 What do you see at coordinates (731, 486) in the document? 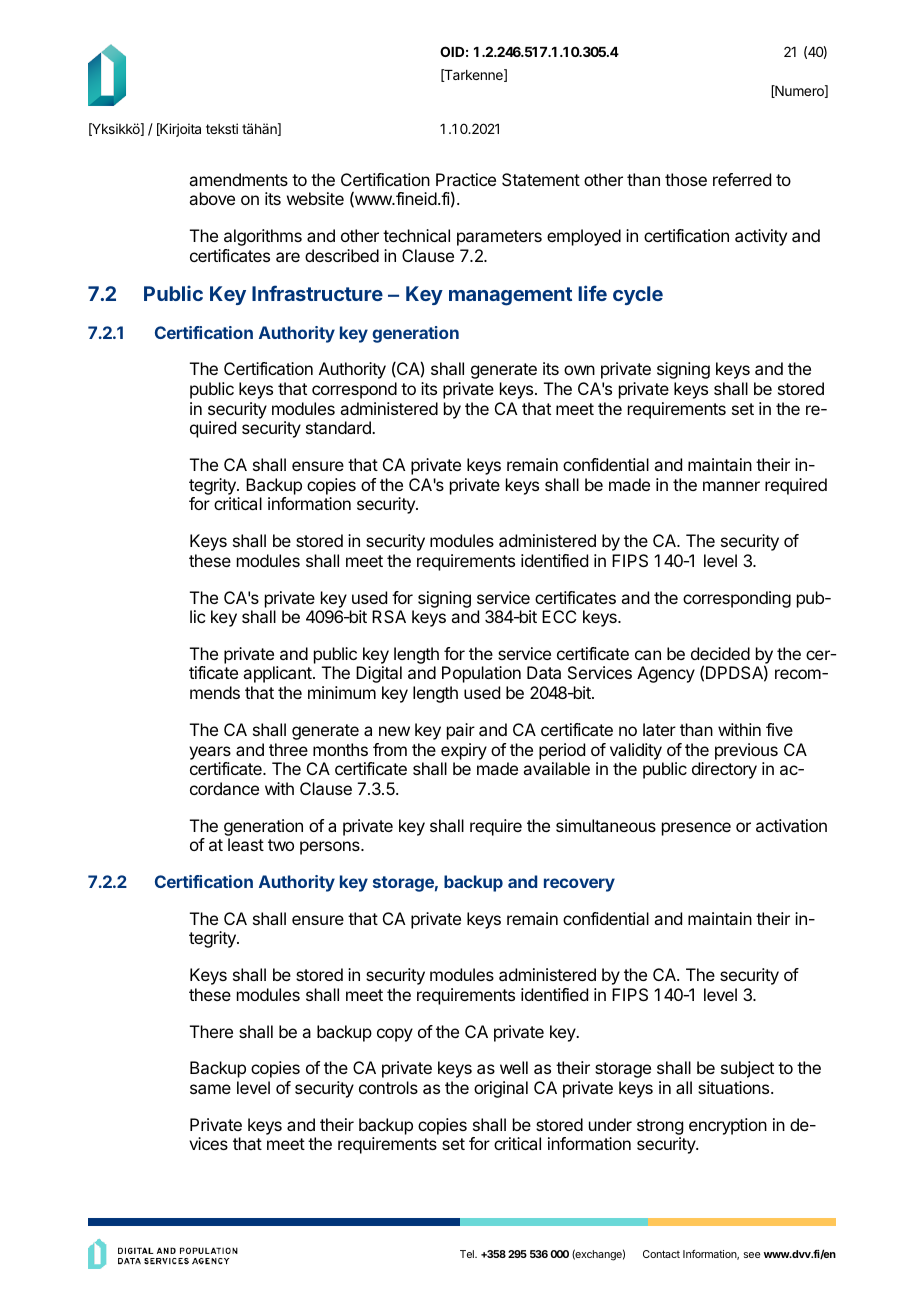
I see `manner` at bounding box center [731, 486].
